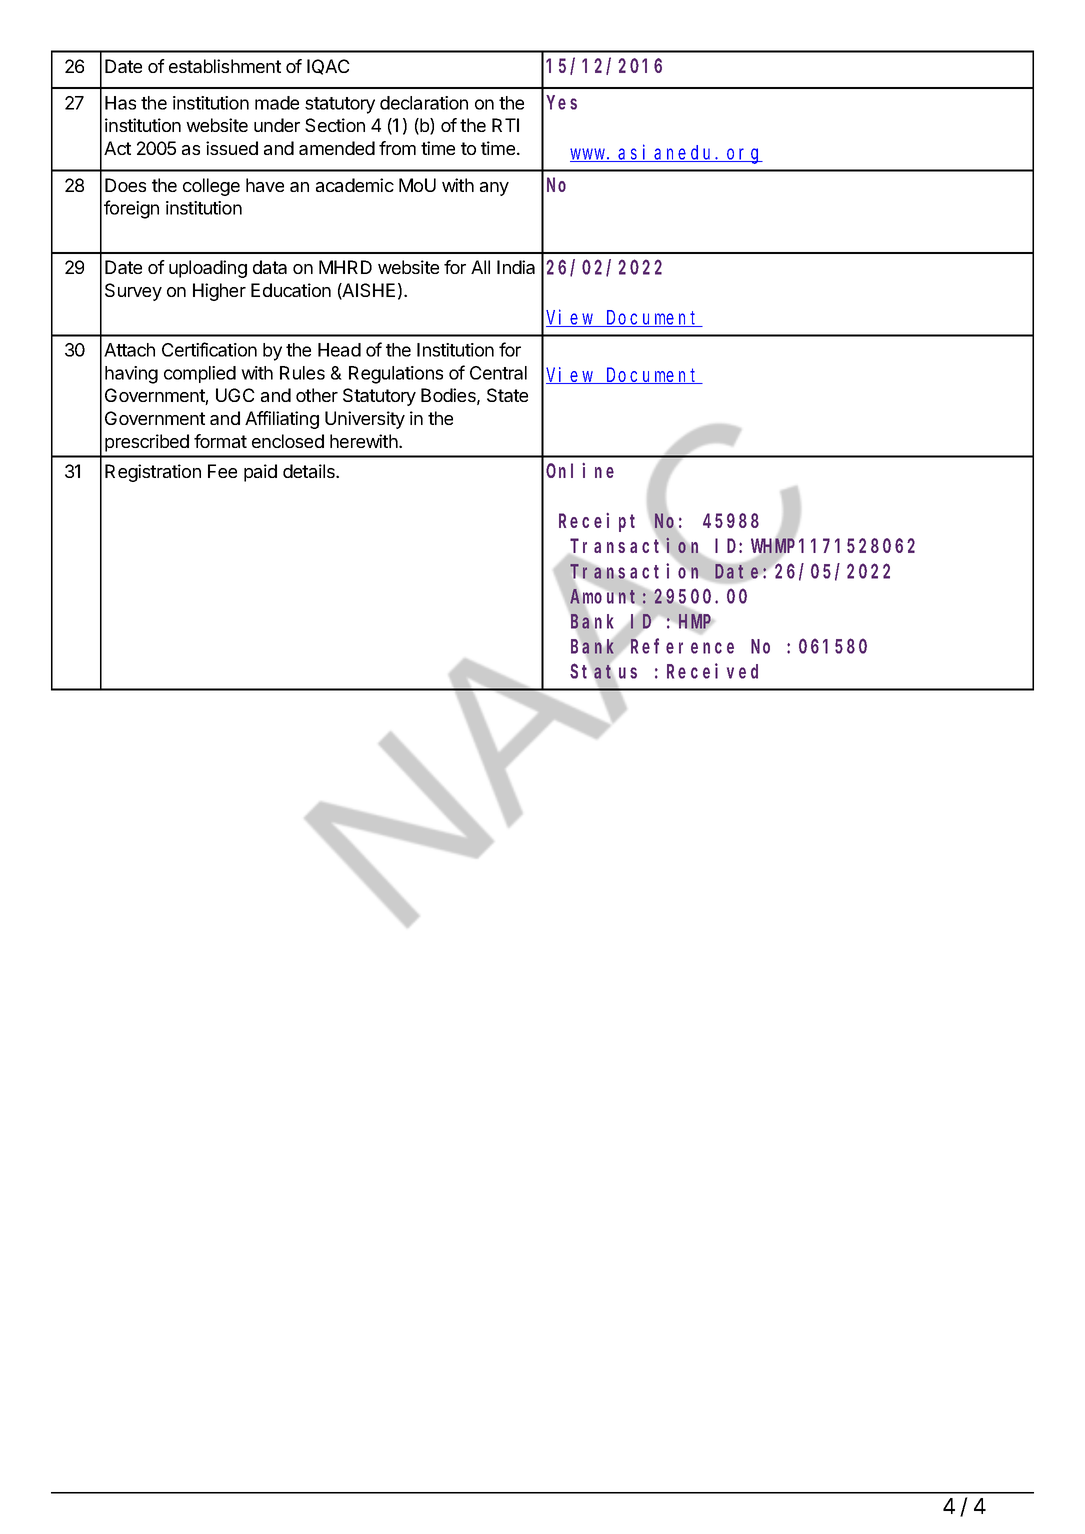 This screenshot has height=1534, width=1085. I want to click on Received, so click(712, 671).
